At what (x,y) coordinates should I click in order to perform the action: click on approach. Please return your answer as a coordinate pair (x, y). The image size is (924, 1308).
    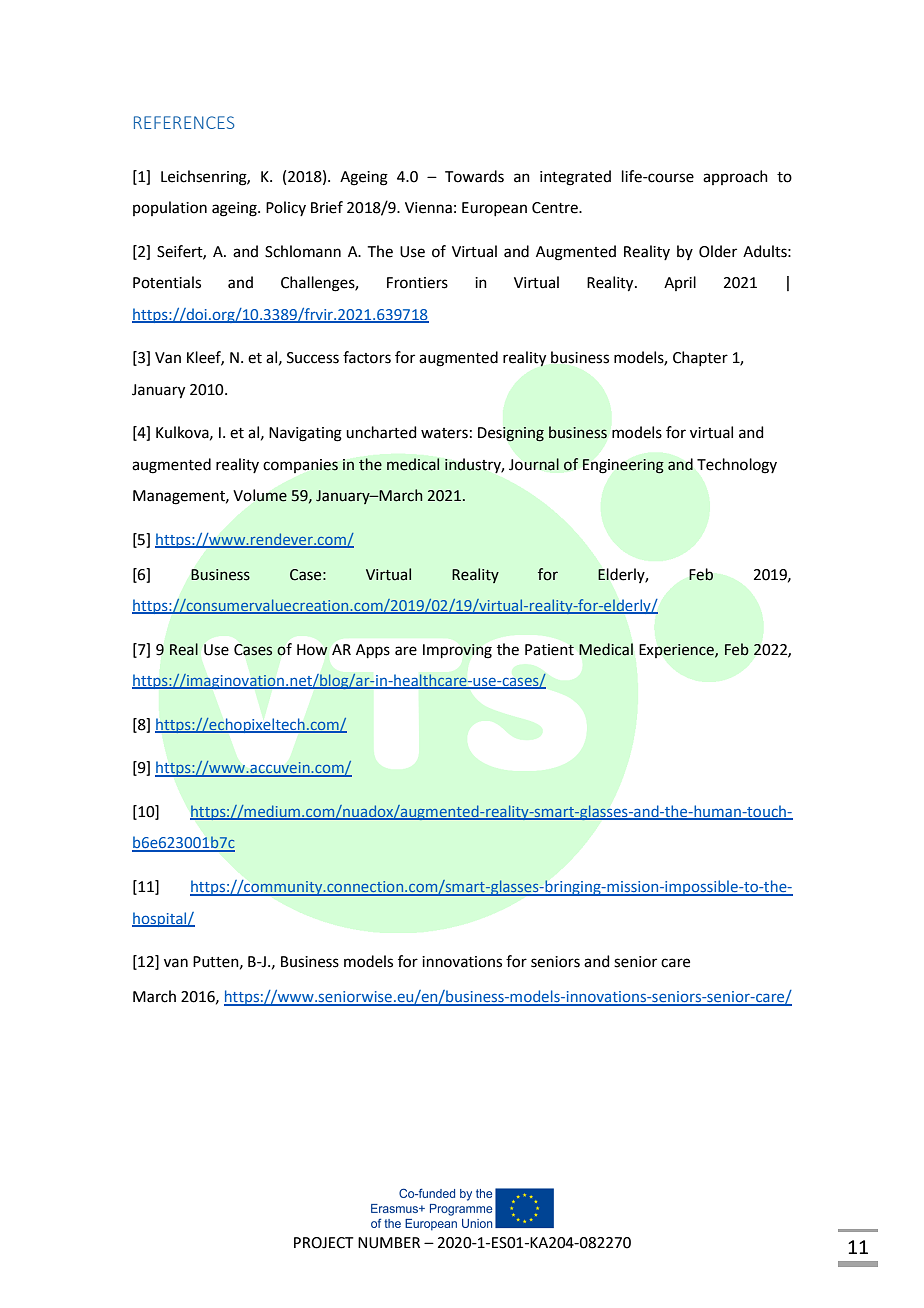
    Looking at the image, I should click on (735, 177).
